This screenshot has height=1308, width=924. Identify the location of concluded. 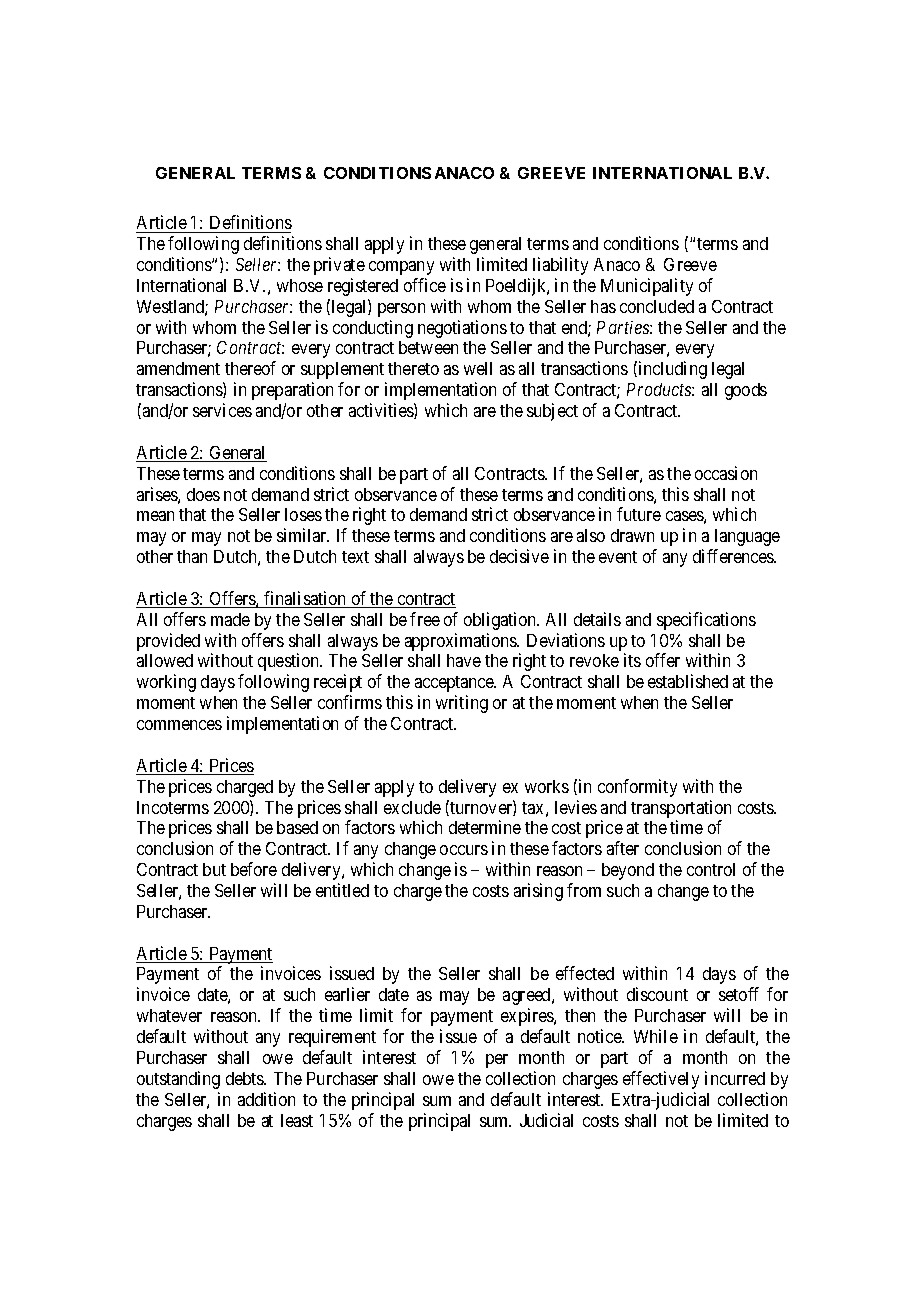
(657, 306).
